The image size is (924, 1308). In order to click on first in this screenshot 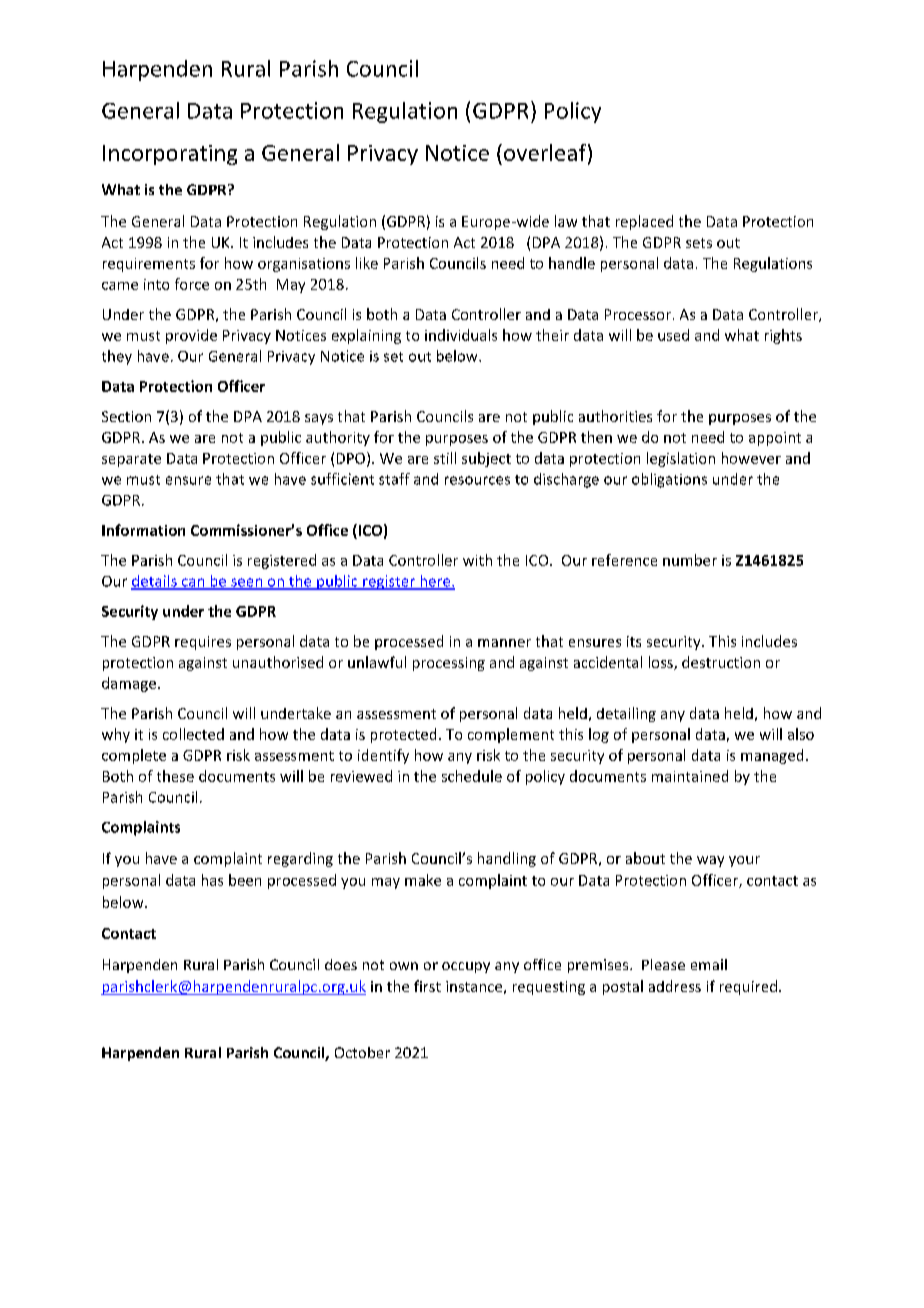, I will do `click(427, 986)`.
